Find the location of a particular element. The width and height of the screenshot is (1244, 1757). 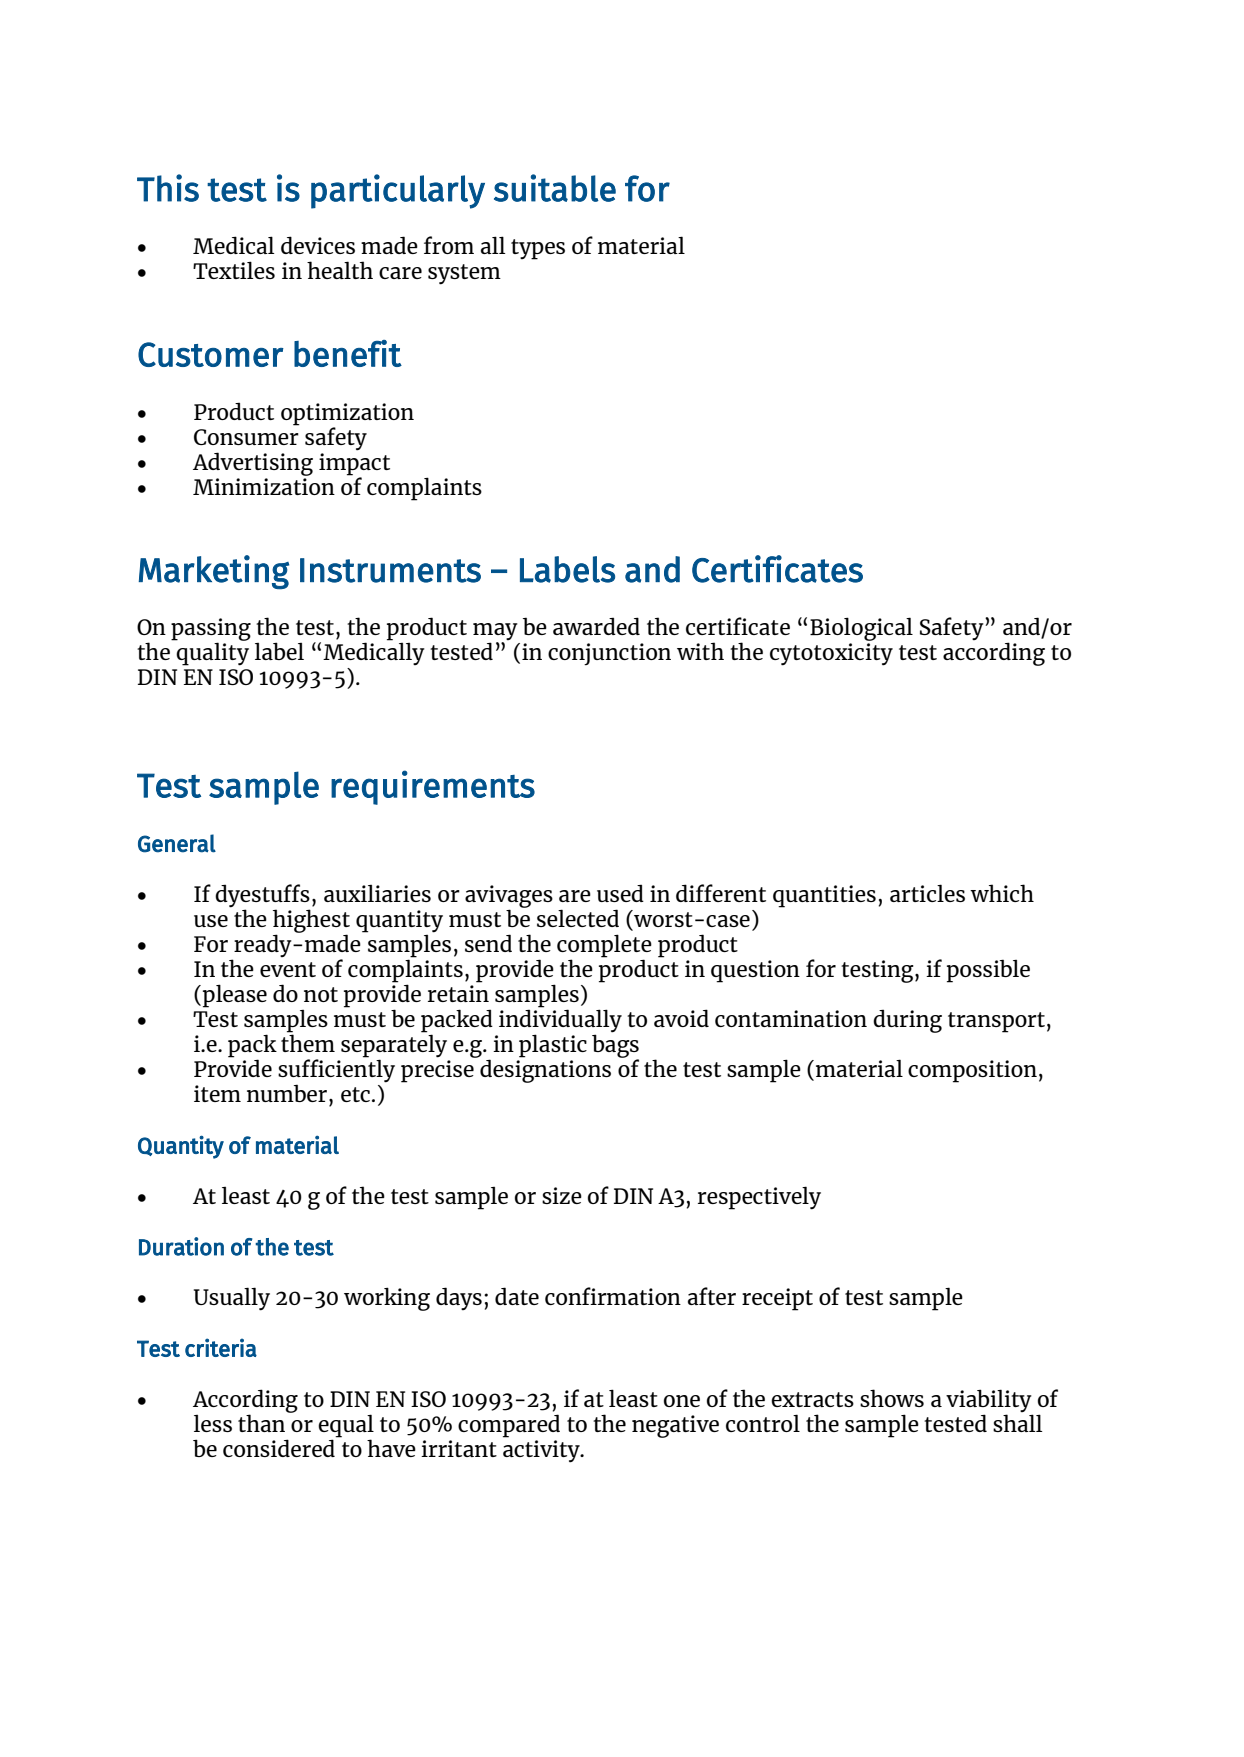

shows is located at coordinates (892, 1398).
